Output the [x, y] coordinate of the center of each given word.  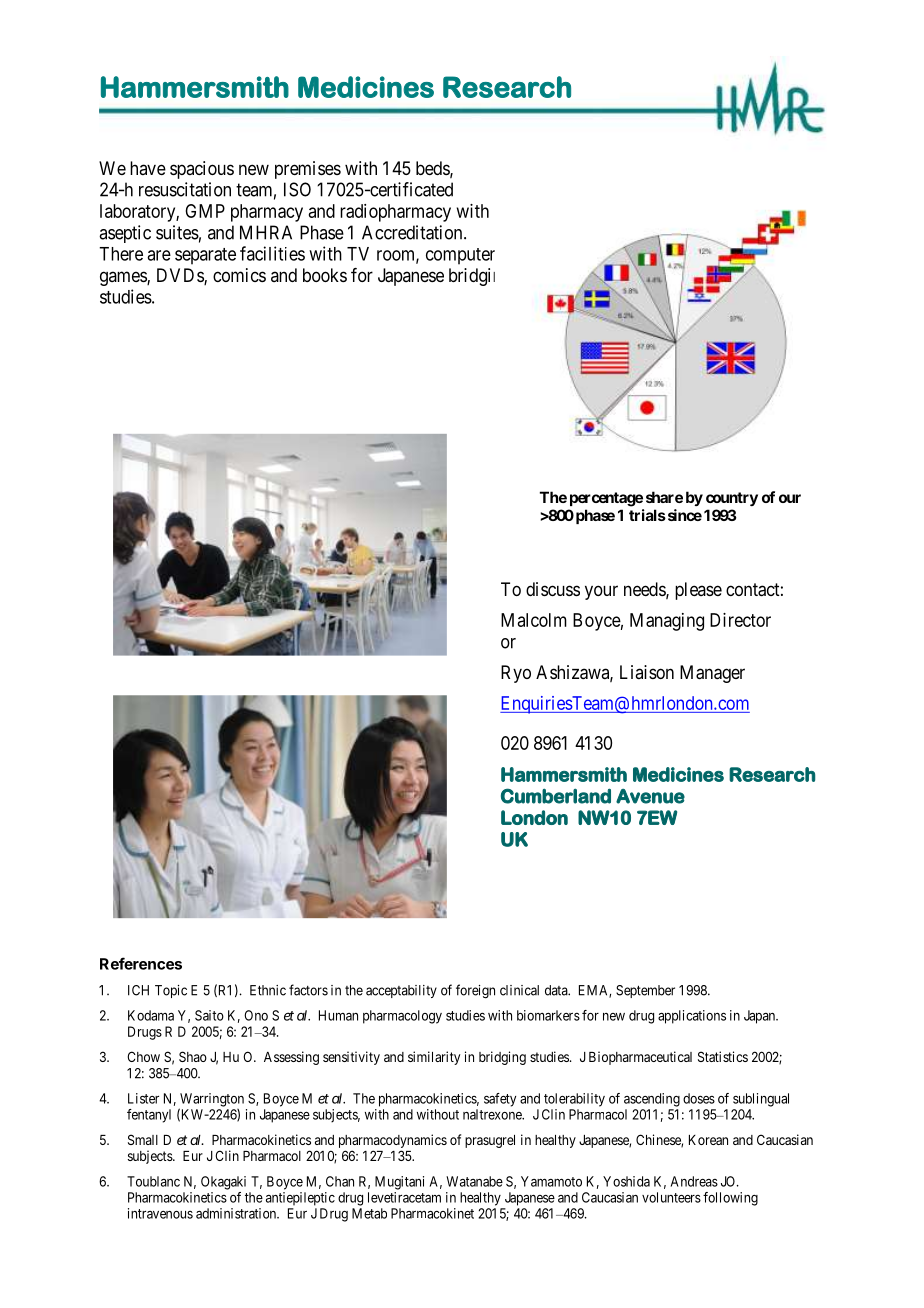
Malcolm [534, 620]
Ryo [516, 674]
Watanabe [474, 1181]
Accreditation [413, 232]
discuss [553, 589]
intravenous [160, 1213]
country [732, 499]
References [141, 963]
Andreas [694, 1181]
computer [460, 256]
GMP [205, 211]
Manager [712, 674]
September [645, 991]
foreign [475, 991]
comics [239, 275]
